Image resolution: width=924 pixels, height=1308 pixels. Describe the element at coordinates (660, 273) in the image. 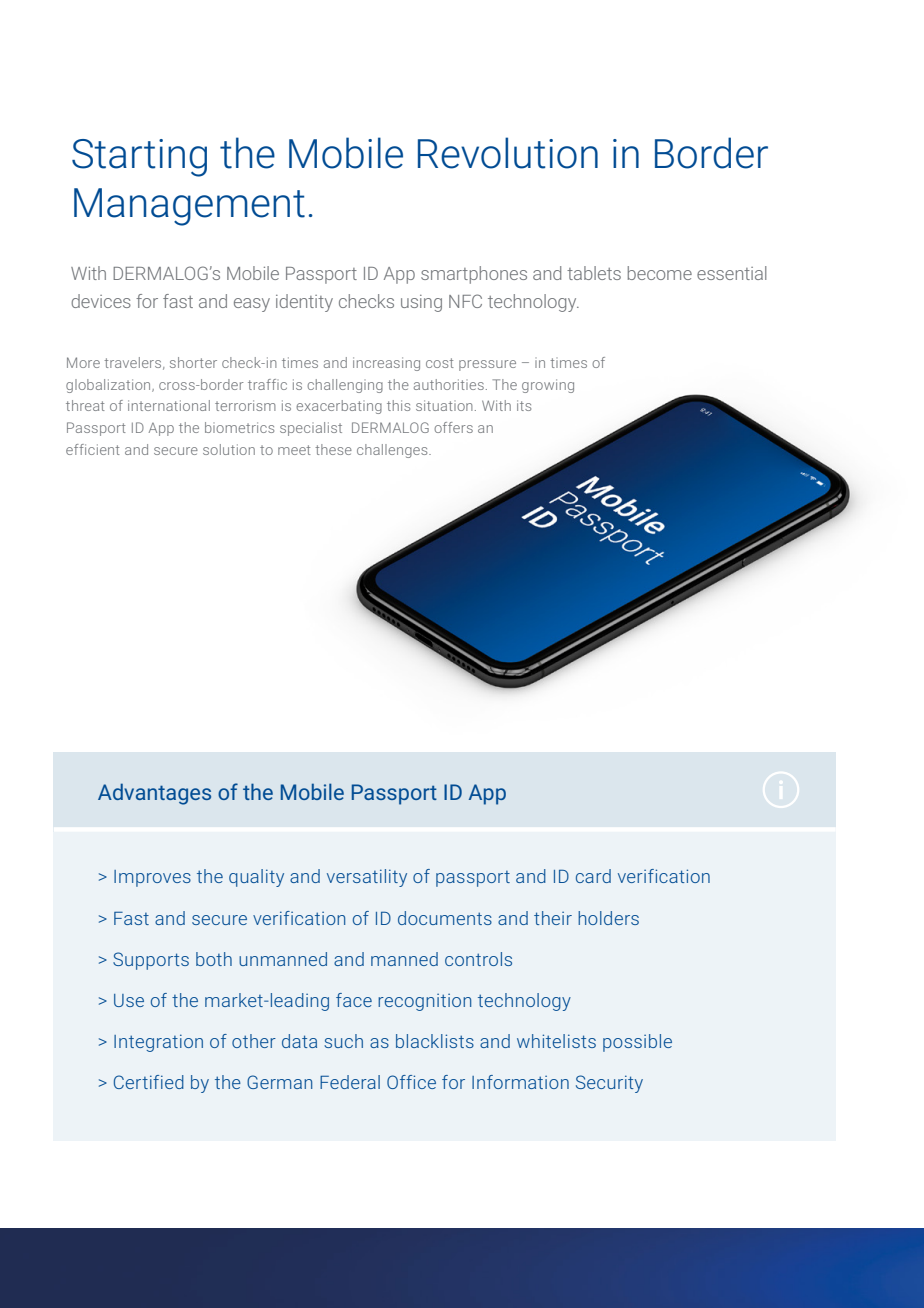

I see `become` at that location.
